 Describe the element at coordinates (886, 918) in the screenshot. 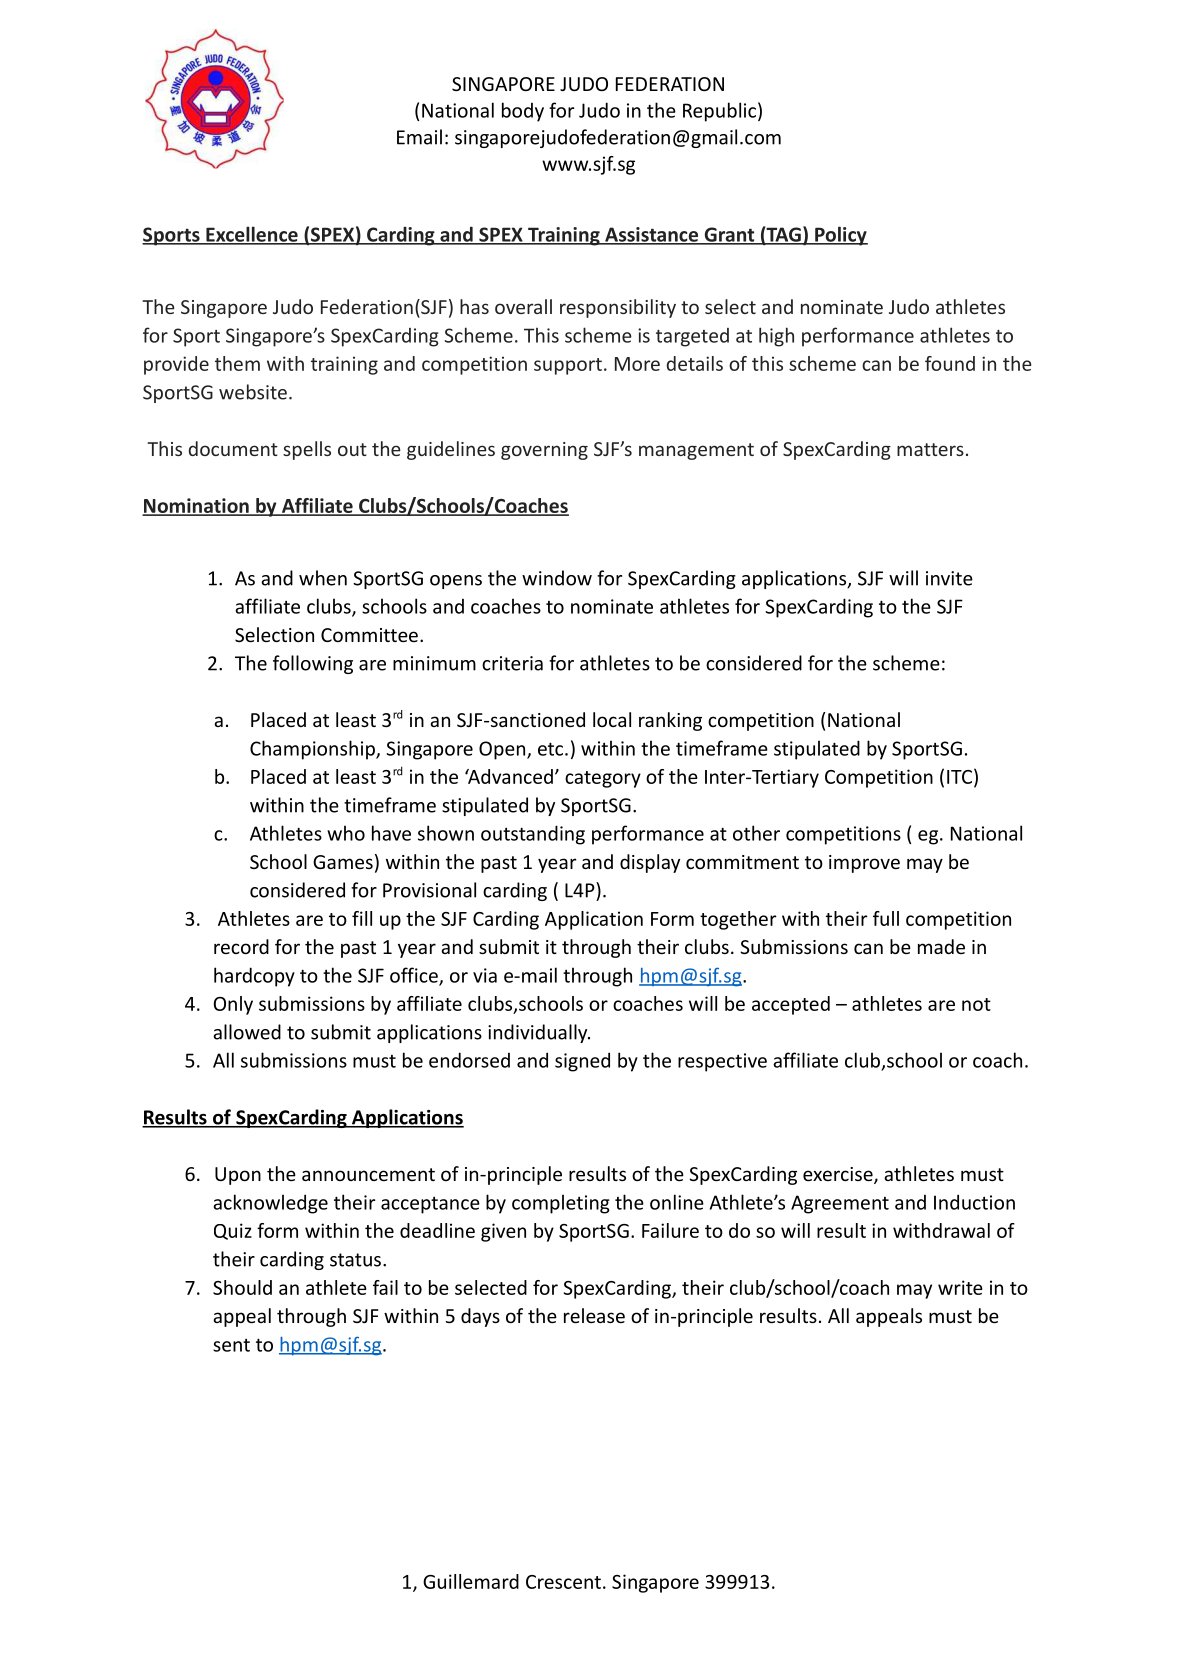

I see `full` at that location.
